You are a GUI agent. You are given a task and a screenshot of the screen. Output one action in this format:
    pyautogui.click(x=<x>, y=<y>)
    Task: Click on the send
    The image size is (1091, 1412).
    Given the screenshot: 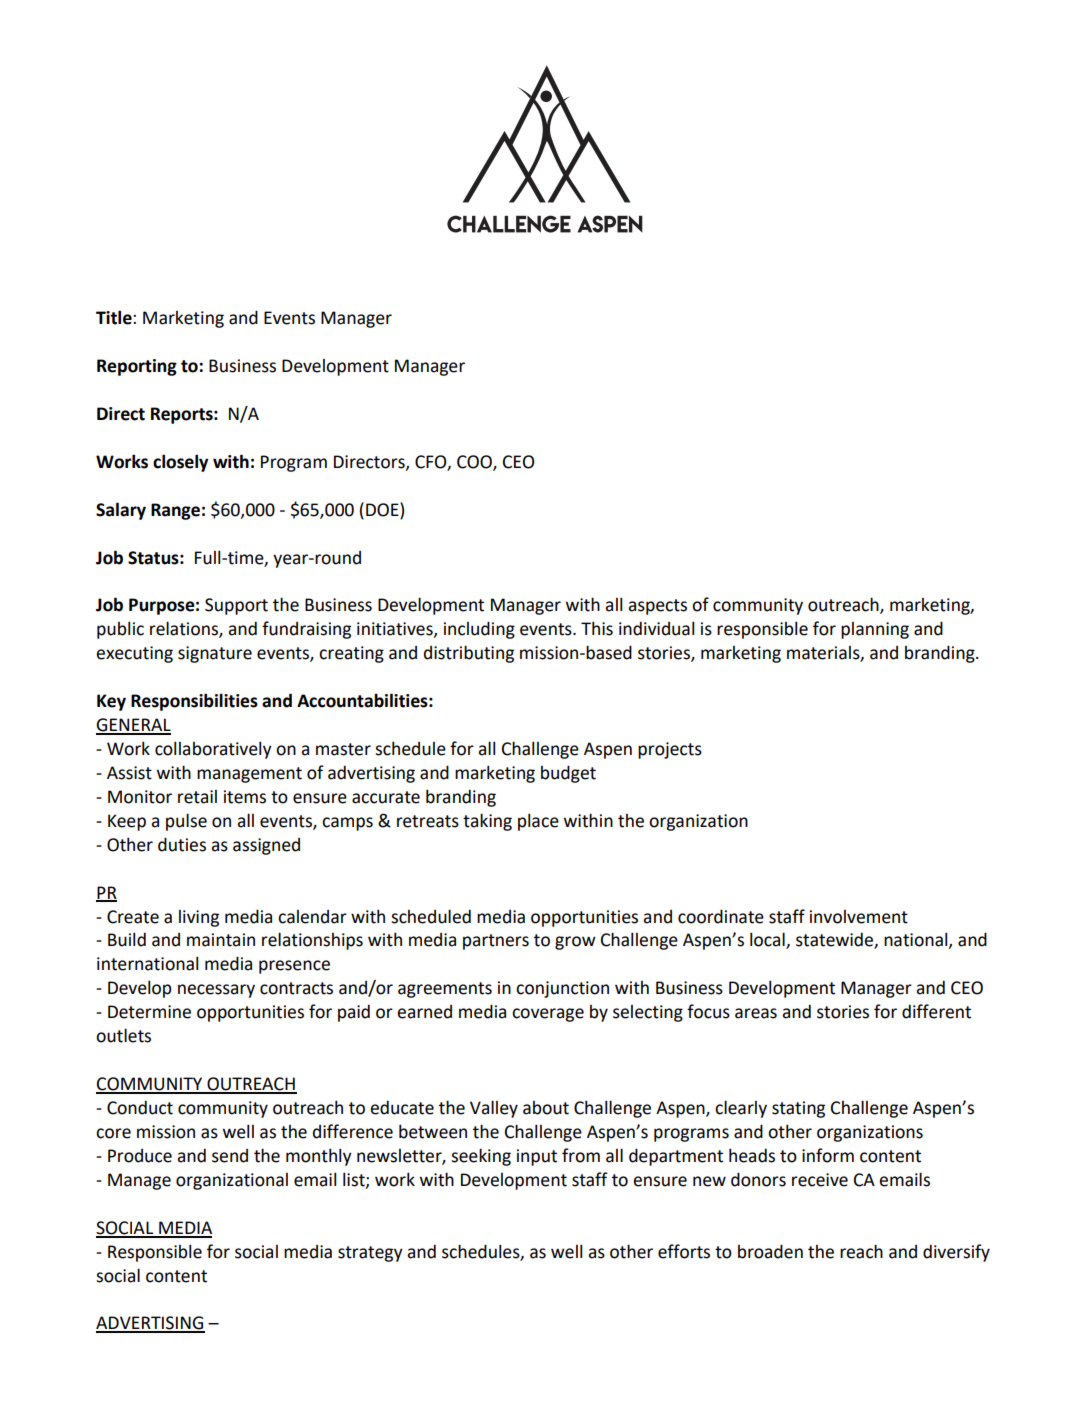 What is the action you would take?
    pyautogui.click(x=230, y=1156)
